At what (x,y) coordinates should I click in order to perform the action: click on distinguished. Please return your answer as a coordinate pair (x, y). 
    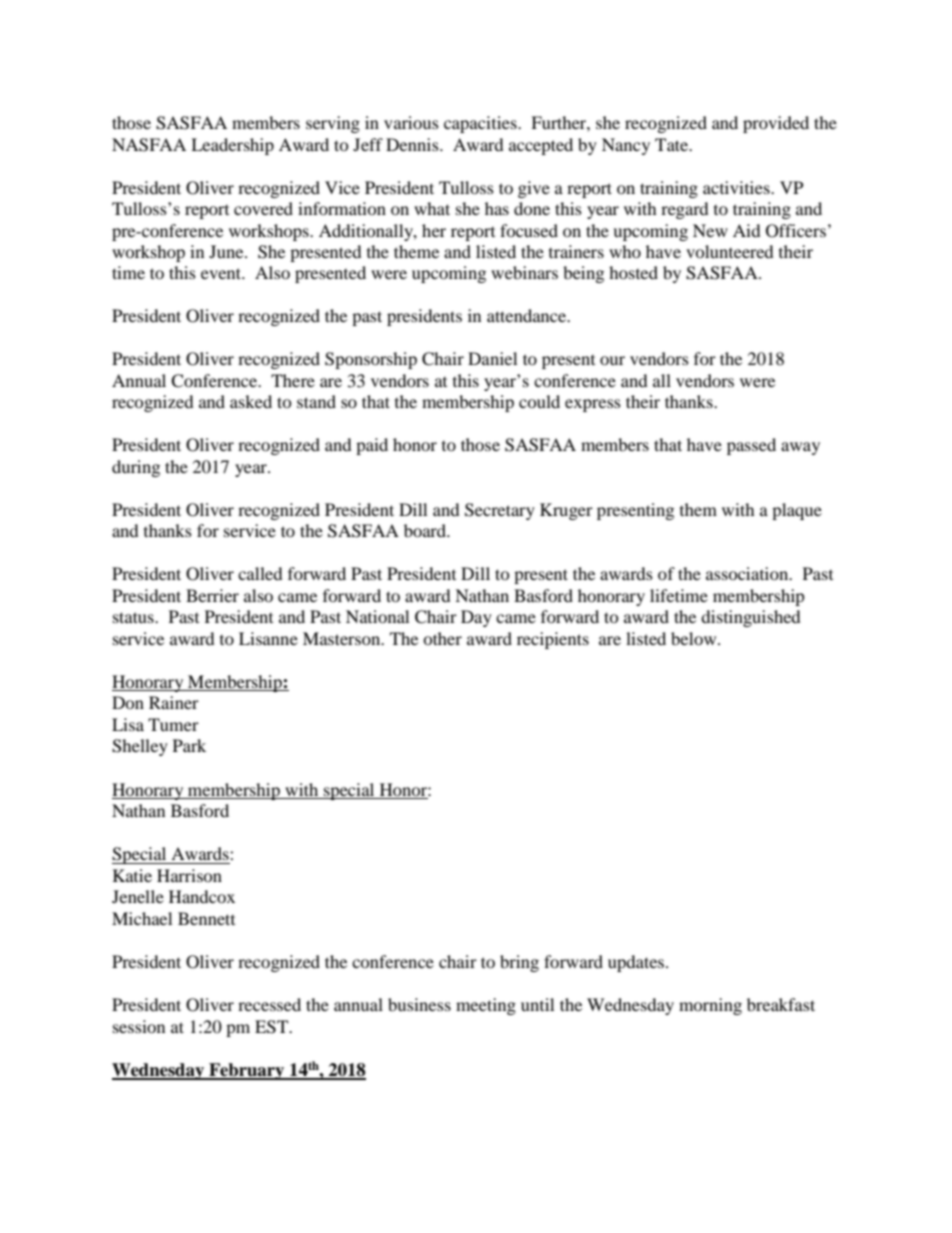
    Looking at the image, I should click on (751, 618).
